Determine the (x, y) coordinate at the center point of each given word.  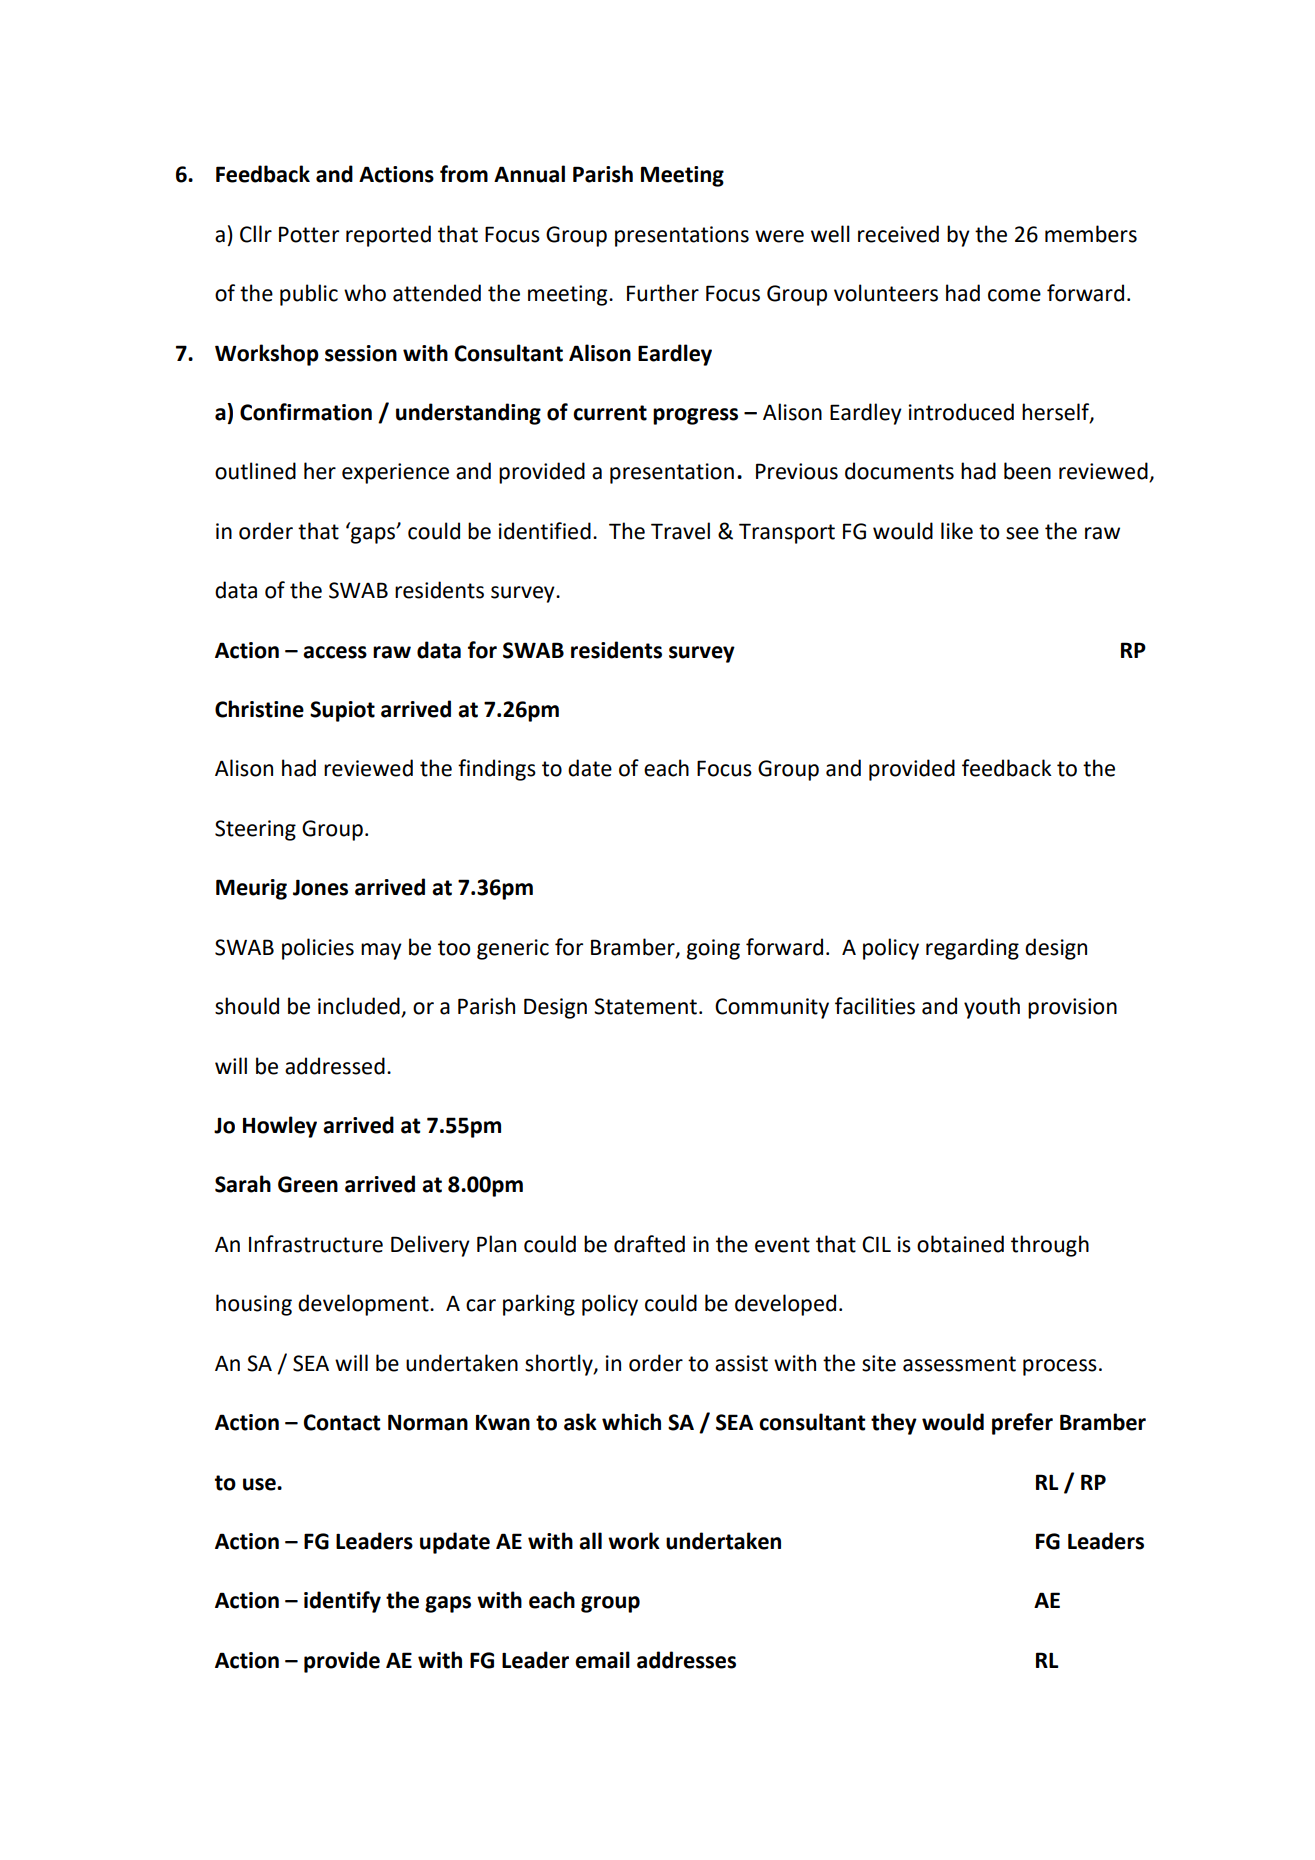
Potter (309, 234)
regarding (972, 949)
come (1014, 295)
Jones (320, 887)
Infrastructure (316, 1244)
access (335, 652)
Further (663, 293)
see (1022, 533)
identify (342, 1602)
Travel (680, 531)
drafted (649, 1244)
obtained (960, 1244)
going (713, 949)
